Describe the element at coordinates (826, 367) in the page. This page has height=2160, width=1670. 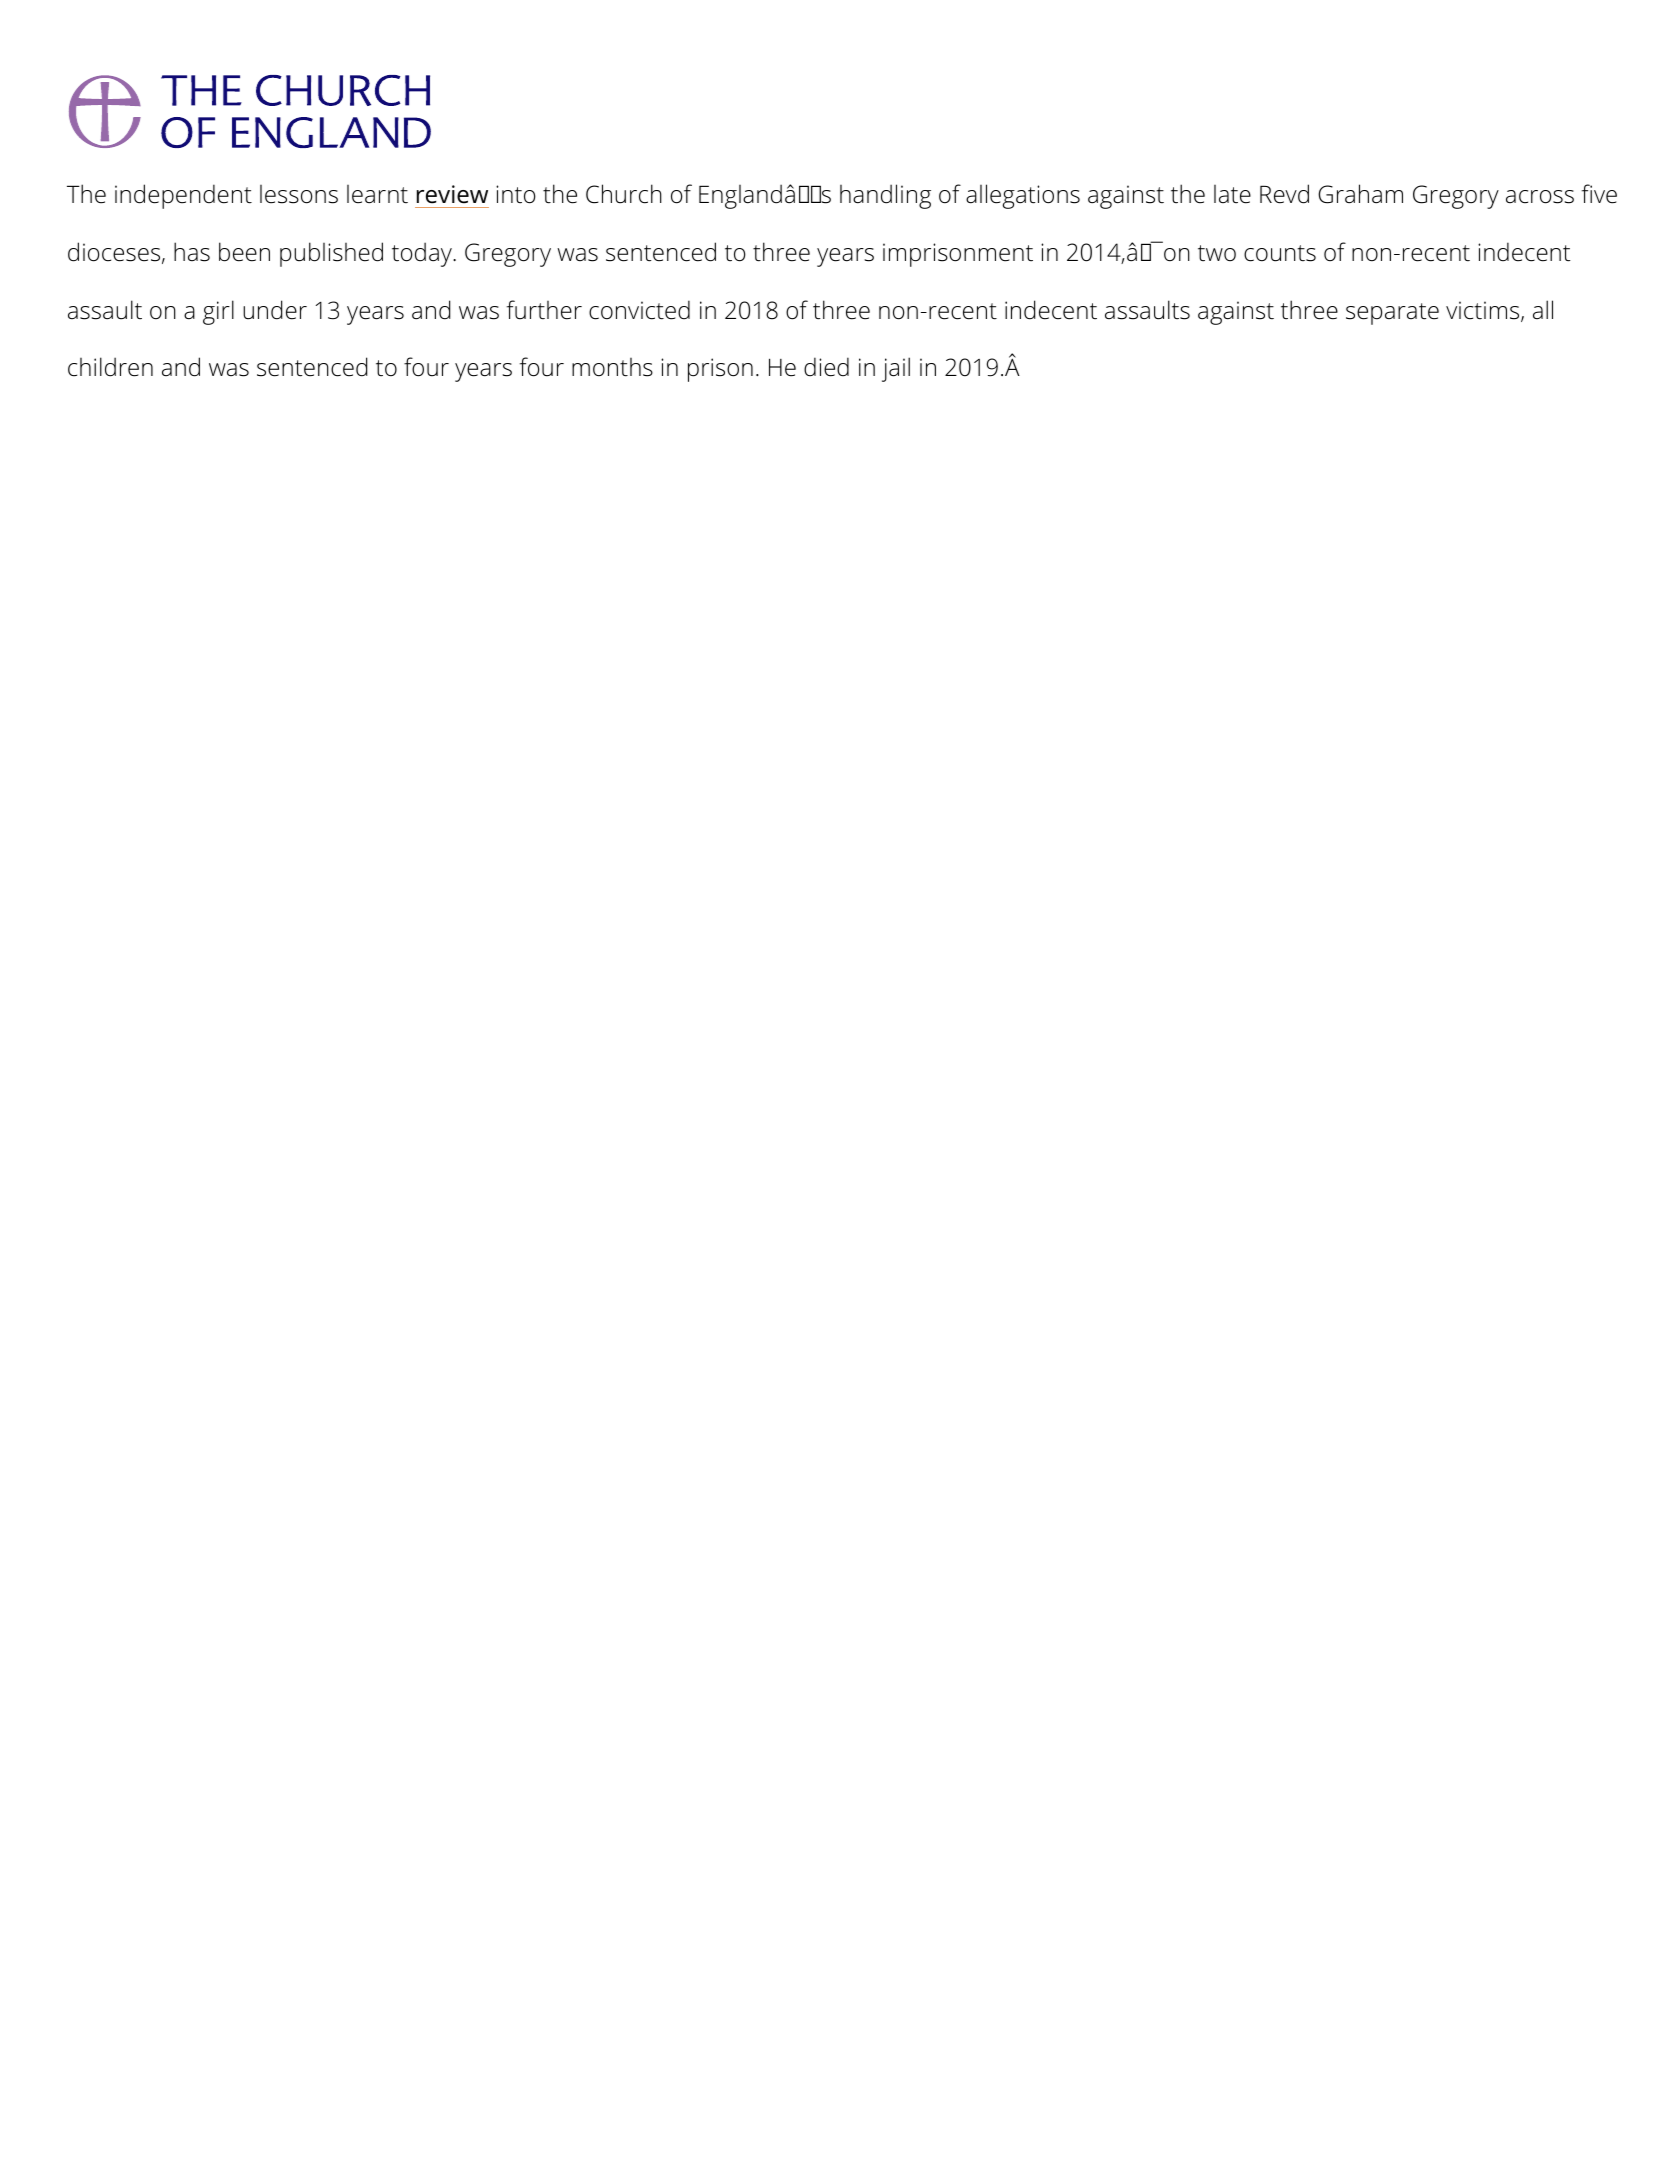
I see `died` at that location.
